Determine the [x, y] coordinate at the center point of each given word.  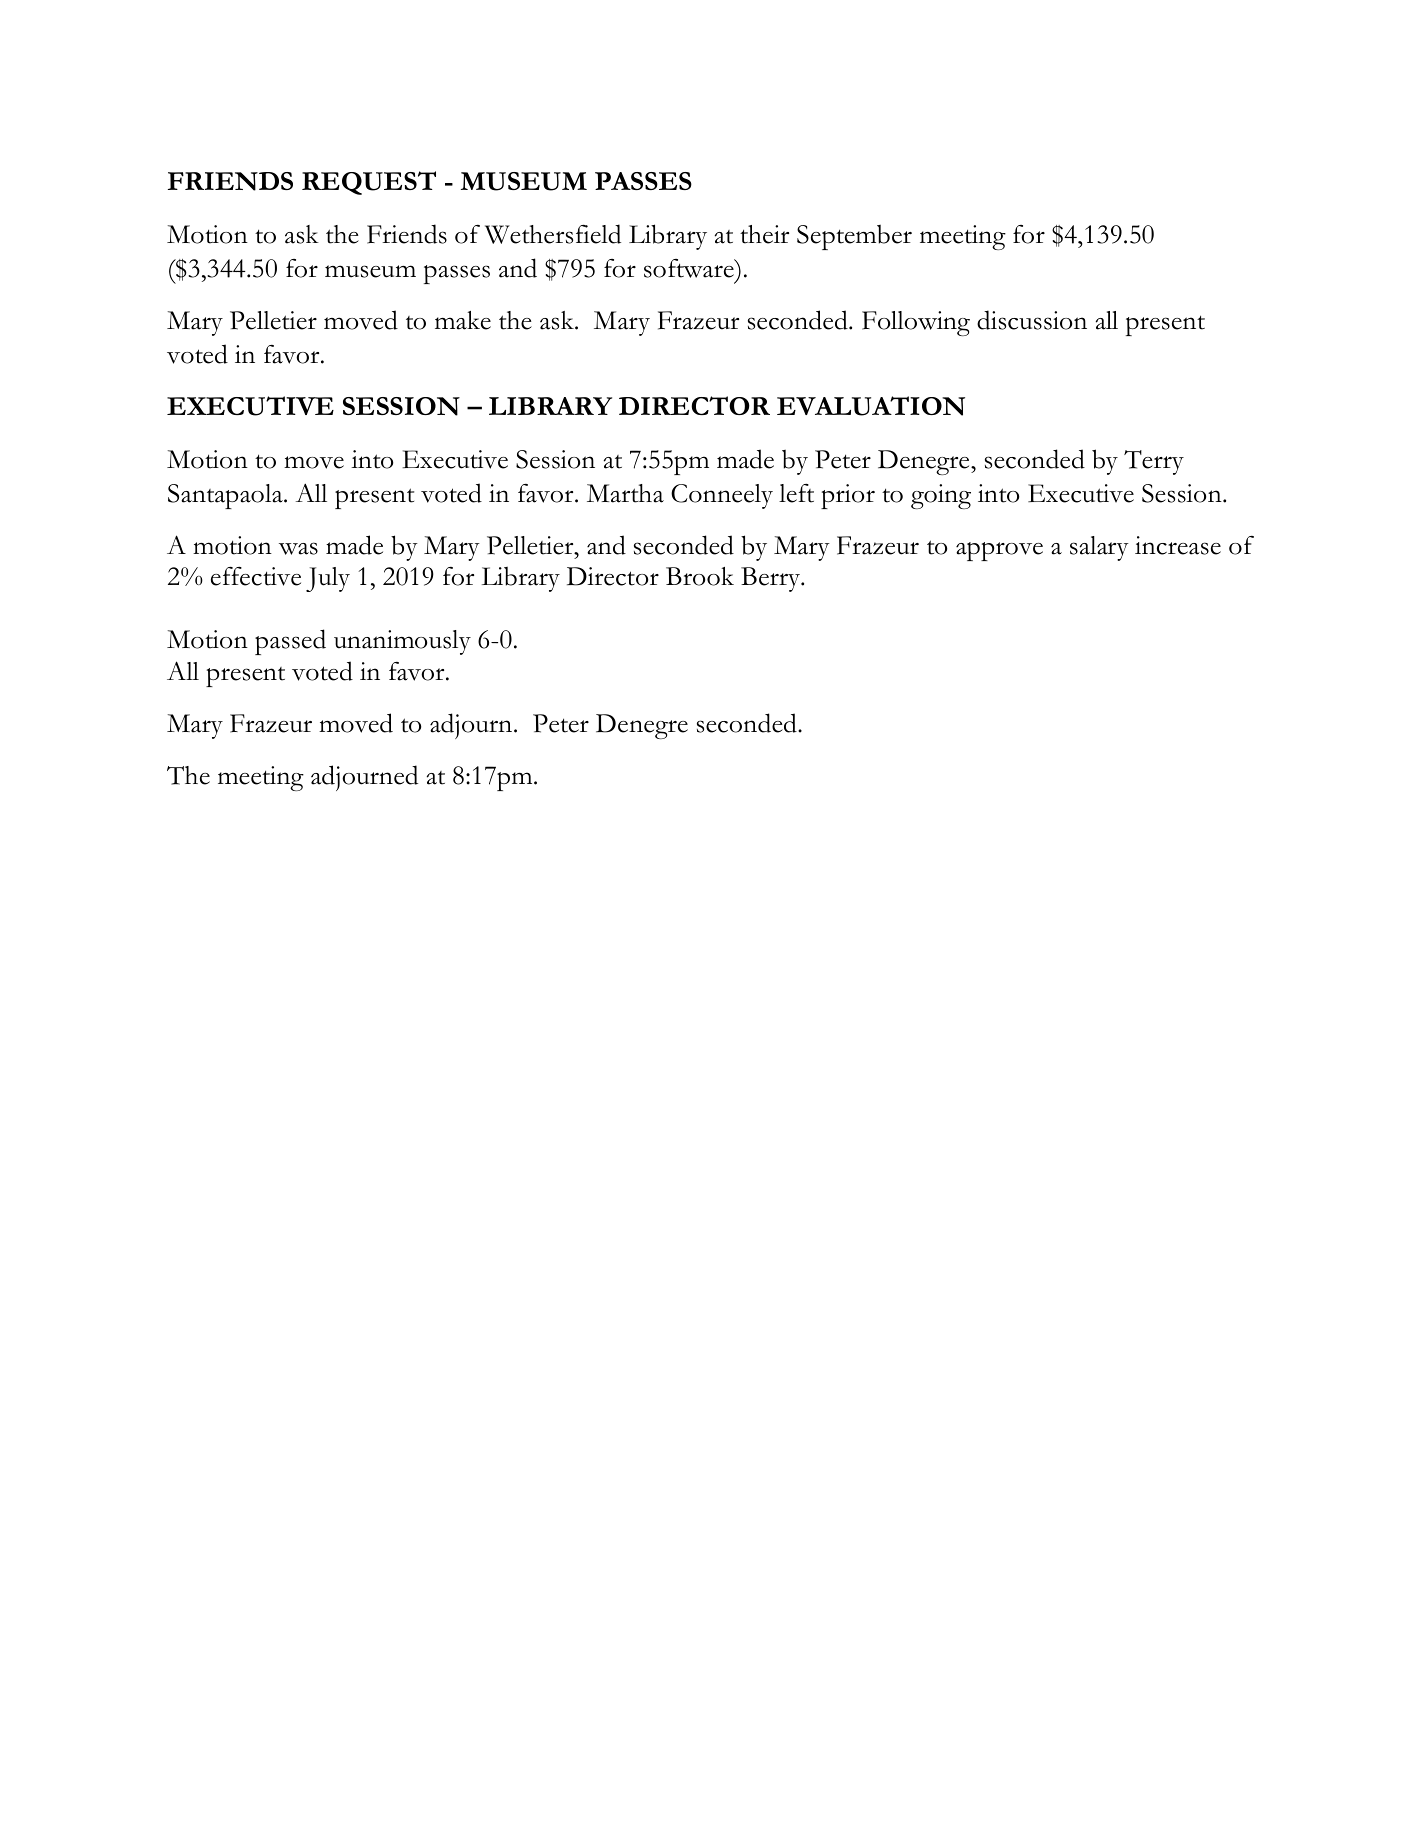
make [463, 320]
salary [1099, 548]
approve [999, 551]
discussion [1032, 320]
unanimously [402, 642]
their [764, 234]
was [298, 548]
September [854, 237]
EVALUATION [871, 406]
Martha [625, 493]
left [796, 493]
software [690, 268]
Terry [1154, 462]
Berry [772, 579]
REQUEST [369, 183]
